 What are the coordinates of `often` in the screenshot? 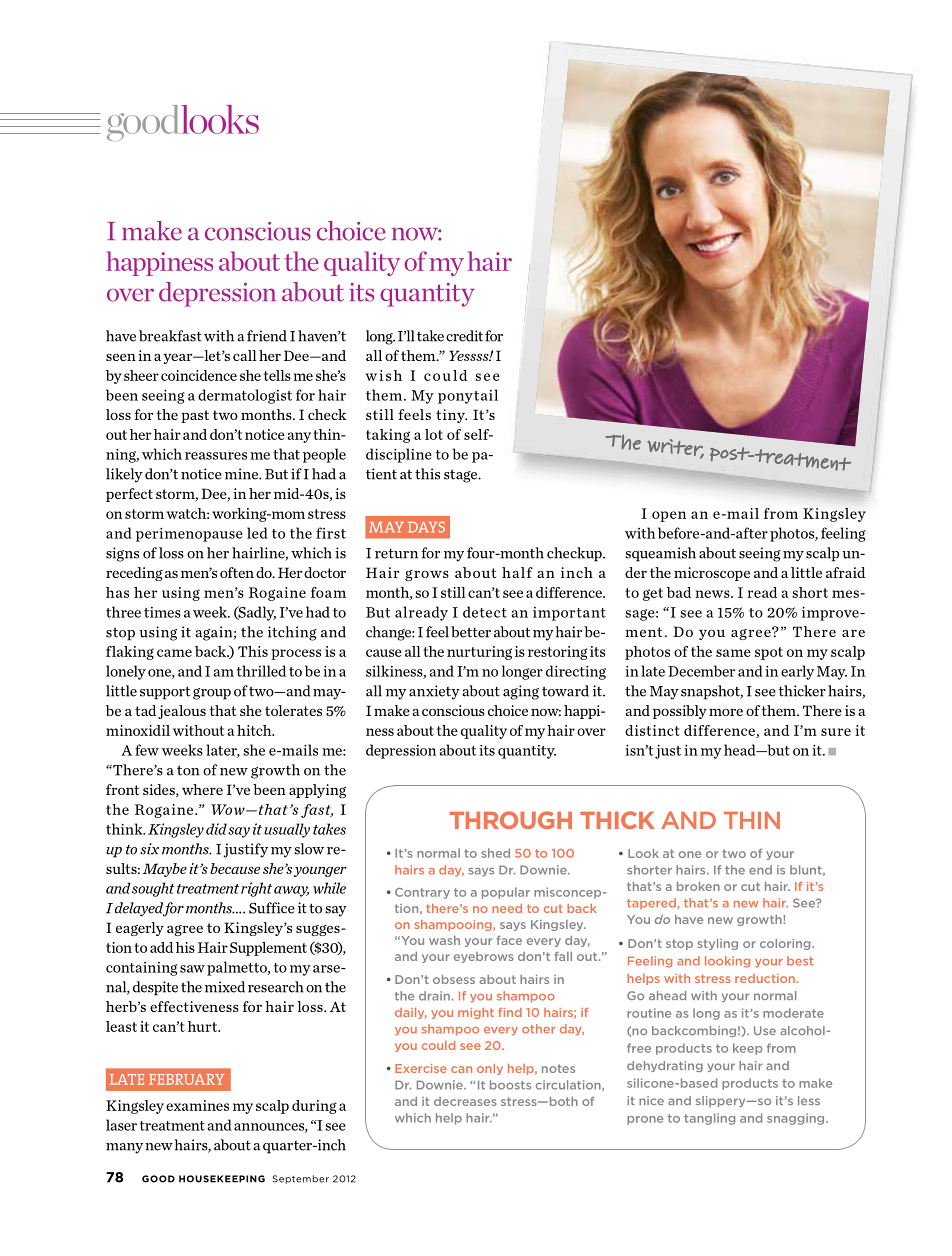 It's located at (237, 572).
